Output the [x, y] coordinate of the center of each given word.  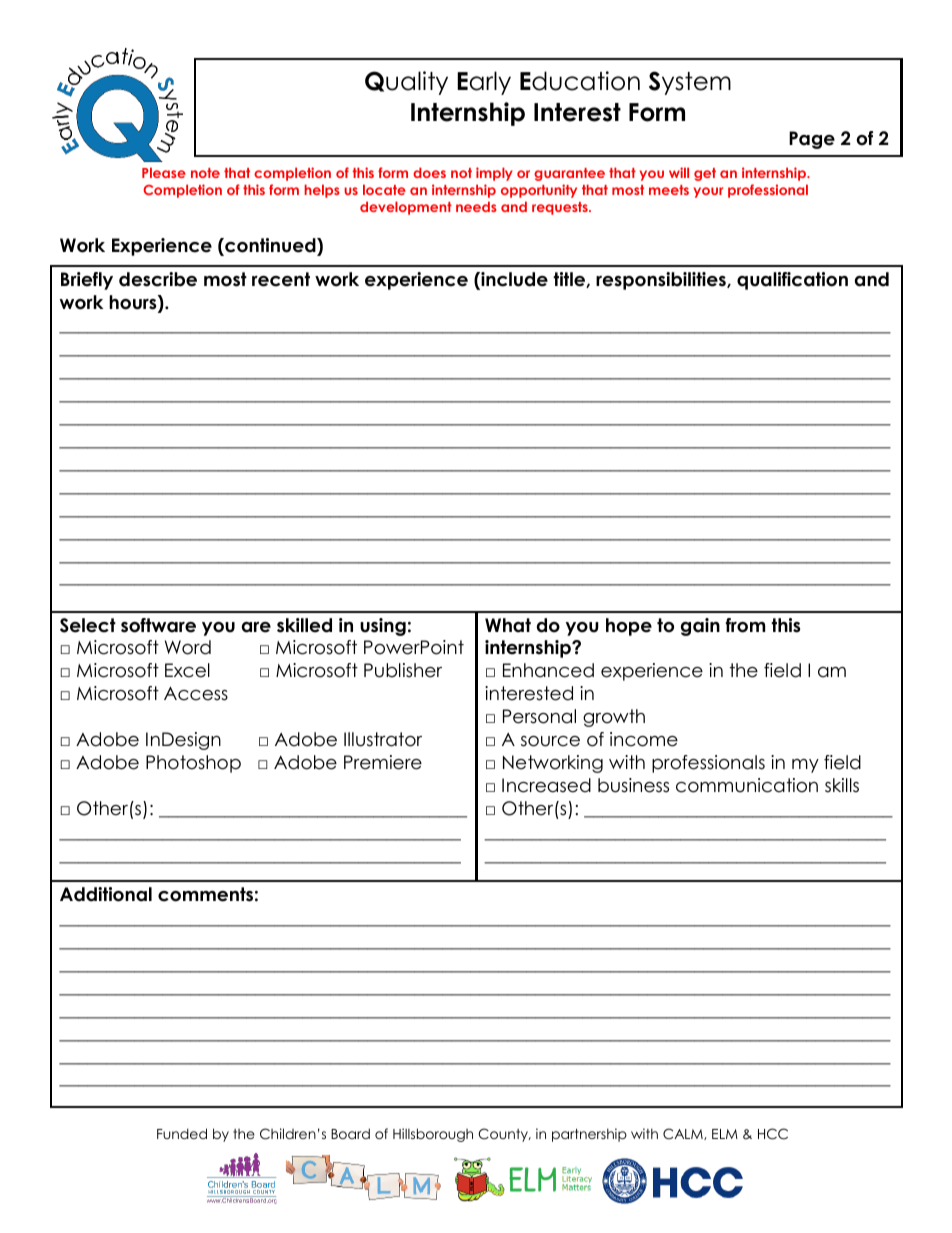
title [570, 280]
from [745, 625]
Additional [106, 894]
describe [158, 279]
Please [164, 172]
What [508, 625]
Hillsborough [433, 1135]
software [158, 625]
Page [812, 140]
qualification [792, 281]
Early [484, 83]
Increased [546, 785]
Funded [182, 1133]
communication [747, 785]
